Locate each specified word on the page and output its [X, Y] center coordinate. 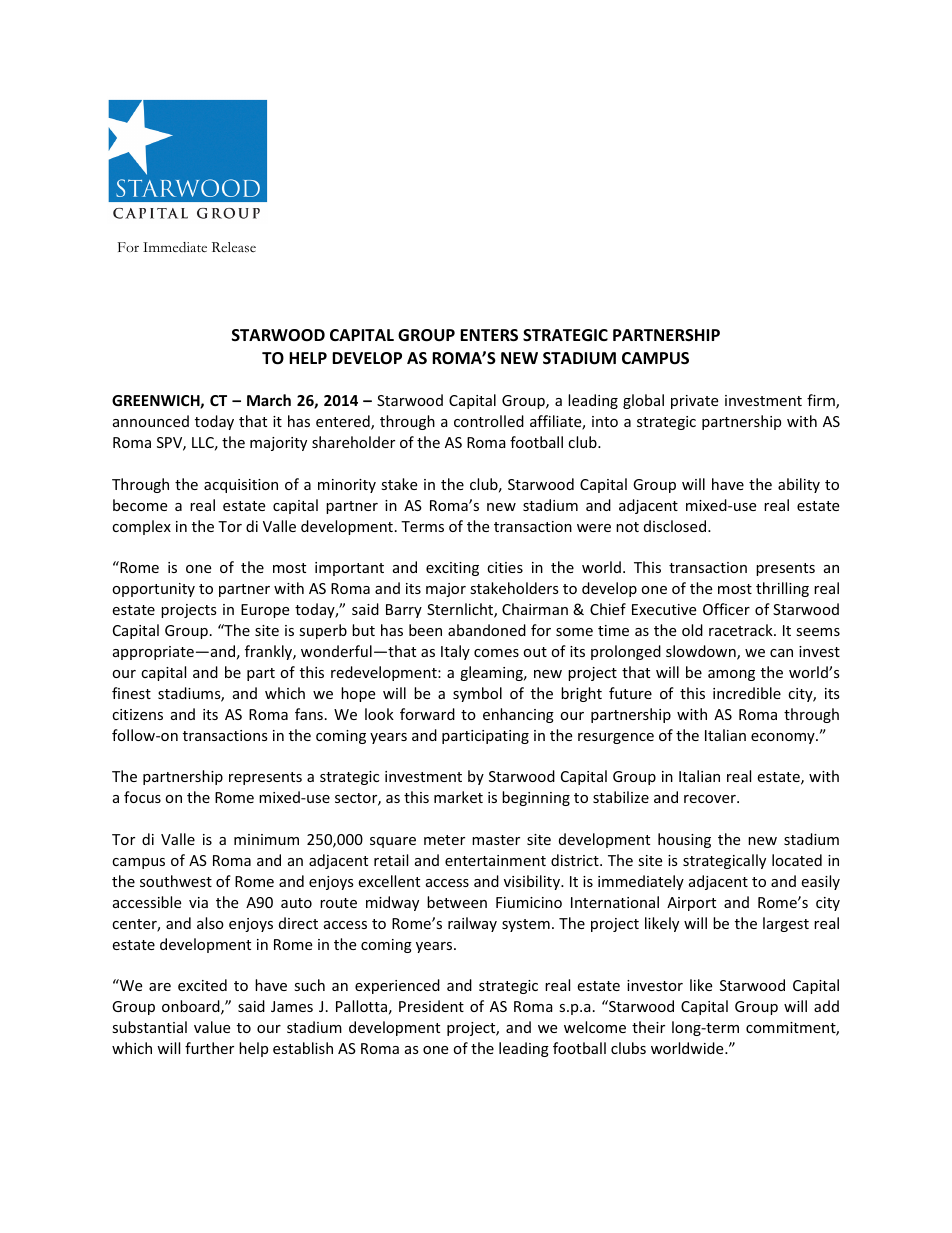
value [212, 1027]
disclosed [676, 526]
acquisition [241, 486]
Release [234, 247]
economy [784, 738]
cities [505, 567]
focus [142, 797]
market [458, 797]
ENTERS [489, 335]
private [694, 402]
